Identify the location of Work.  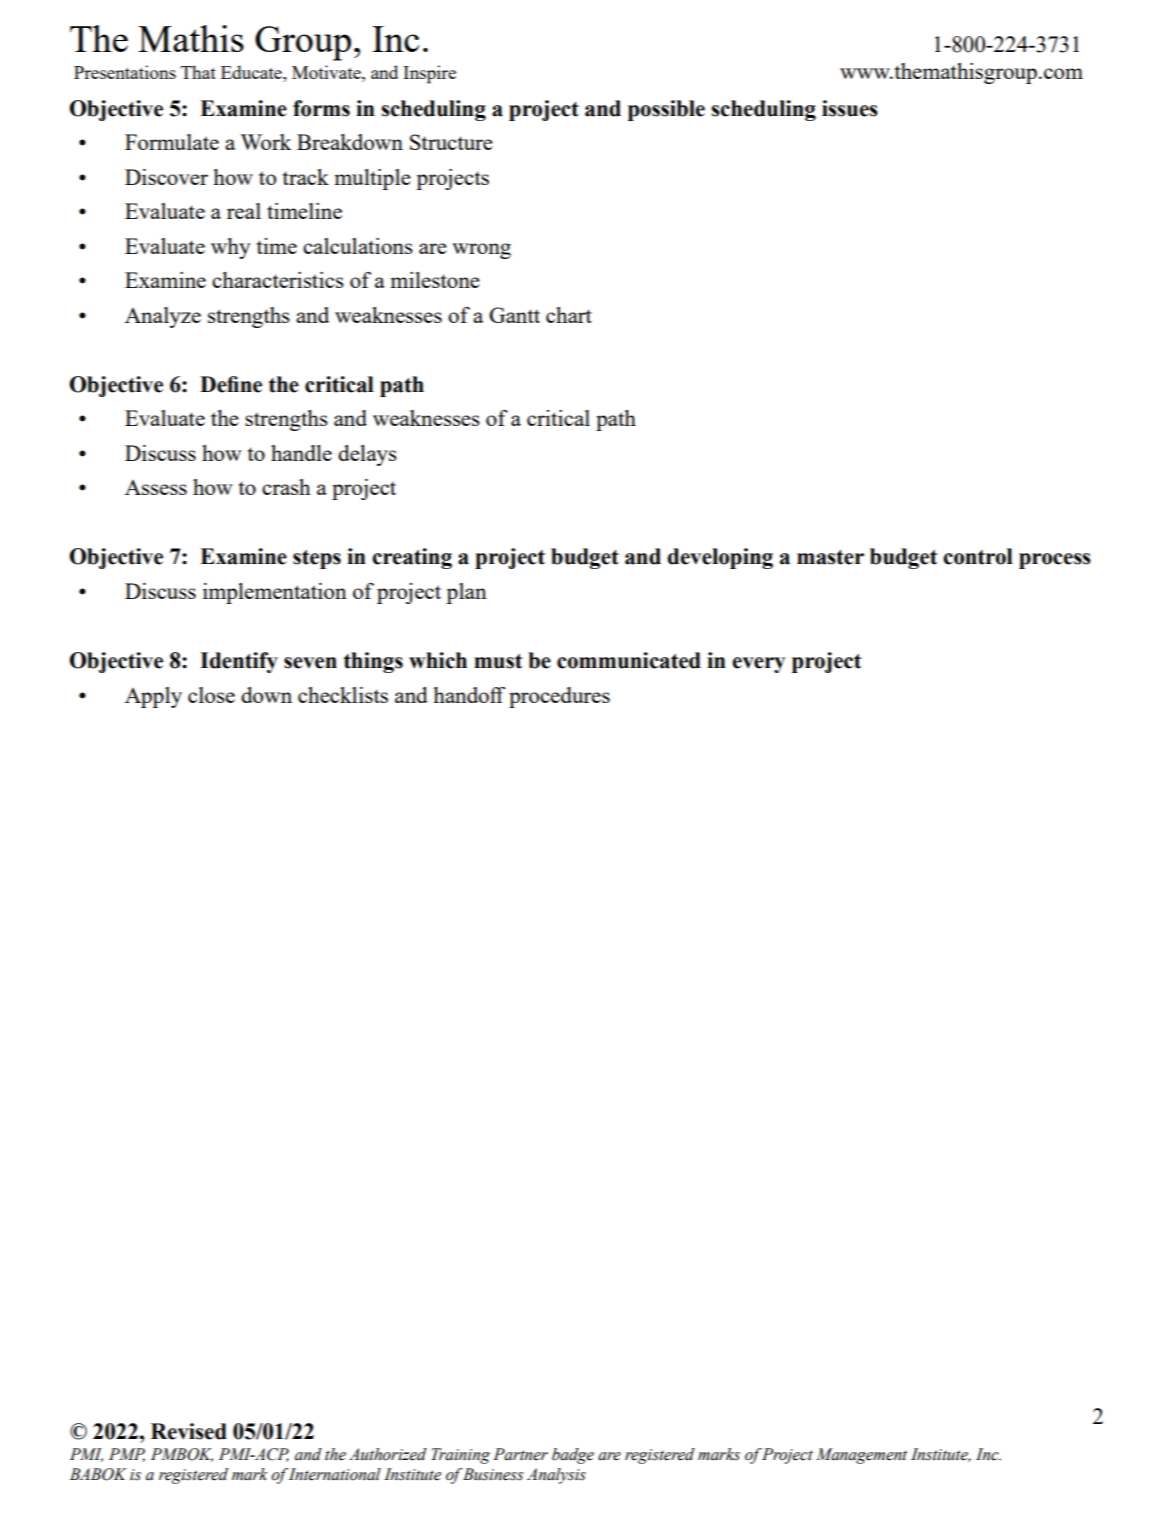
(265, 142).
